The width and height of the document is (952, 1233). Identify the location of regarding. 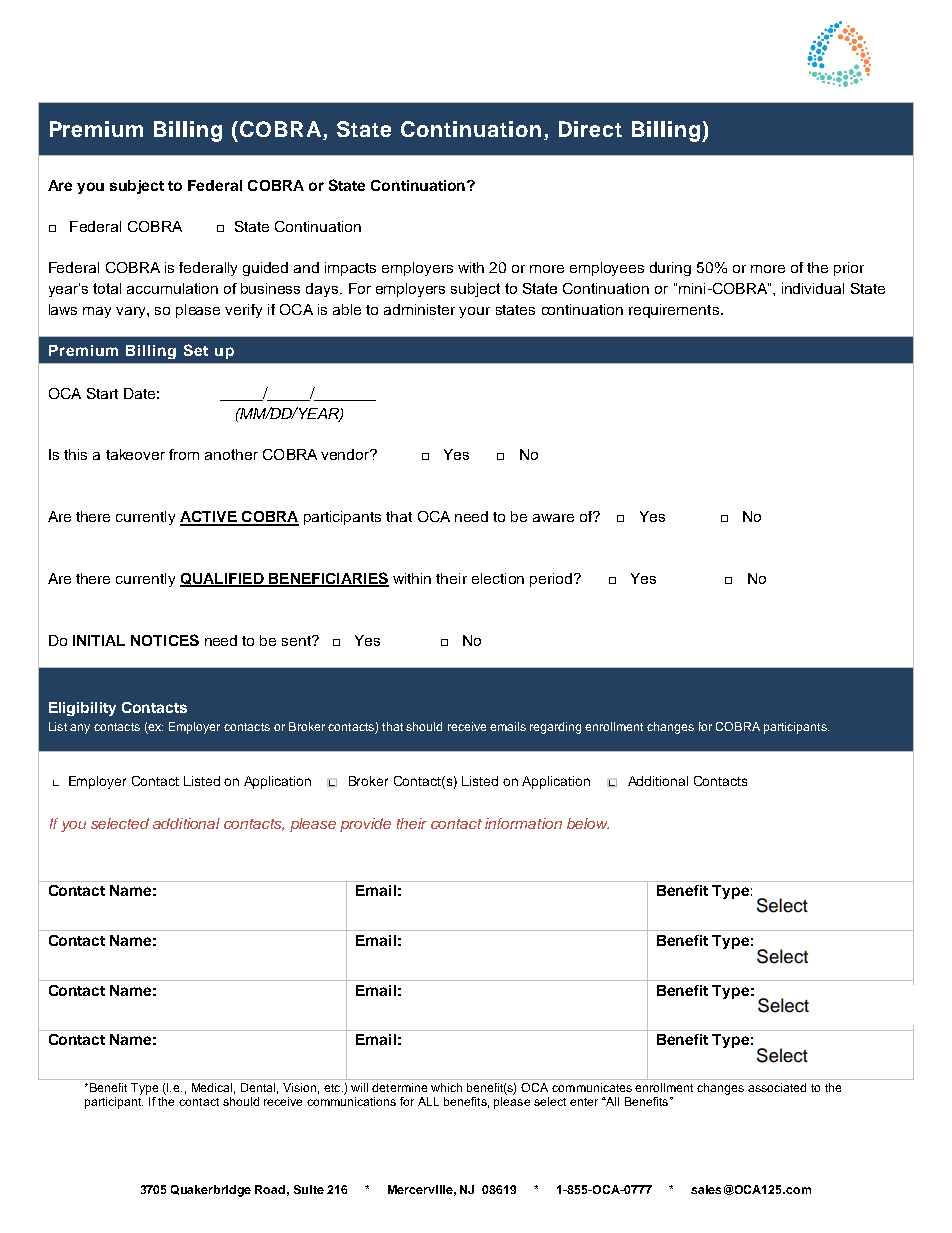
(555, 728).
